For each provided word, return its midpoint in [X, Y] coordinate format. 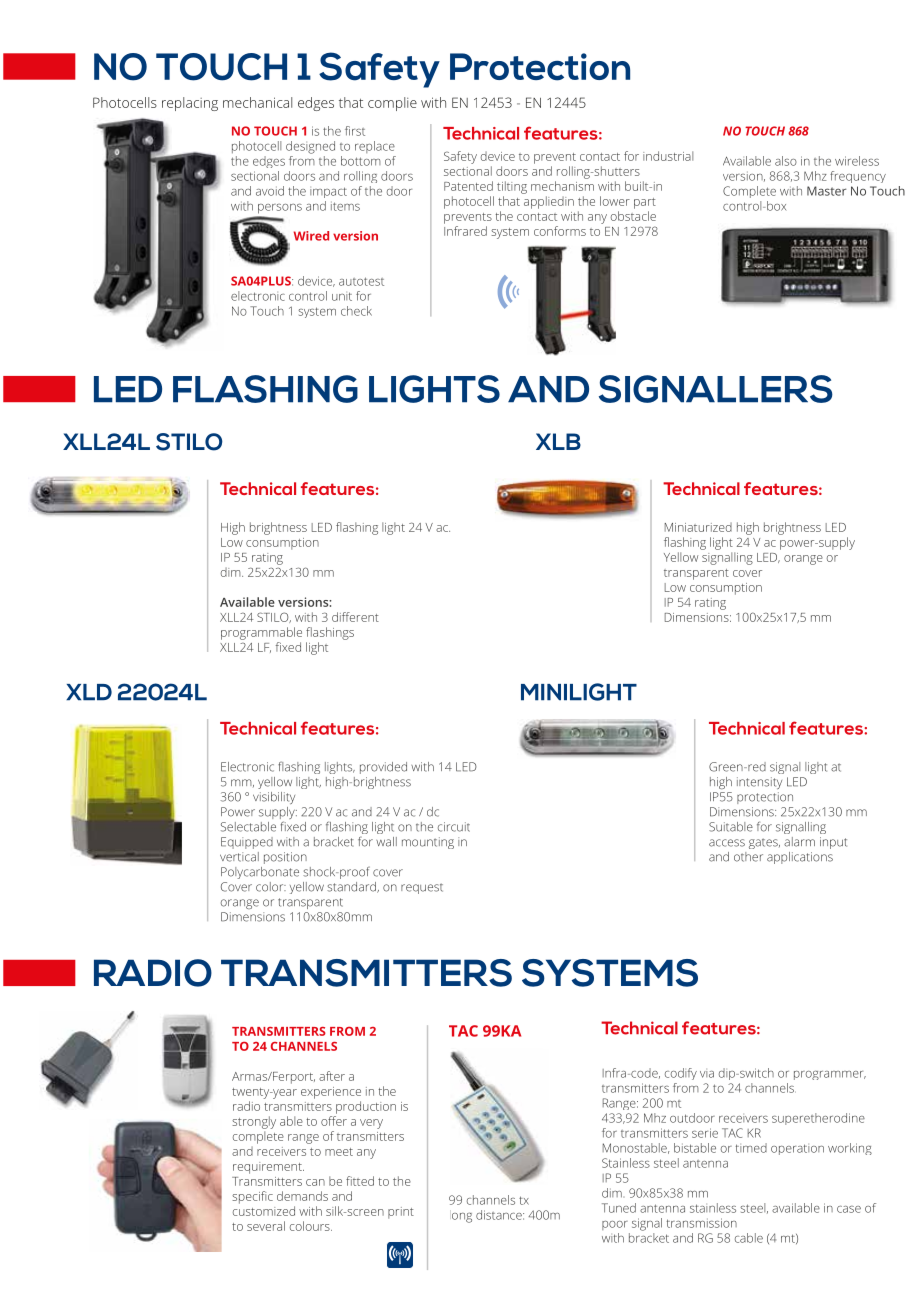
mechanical [257, 102]
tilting [512, 187]
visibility [274, 798]
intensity [759, 783]
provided [383, 768]
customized [264, 1211]
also [786, 161]
